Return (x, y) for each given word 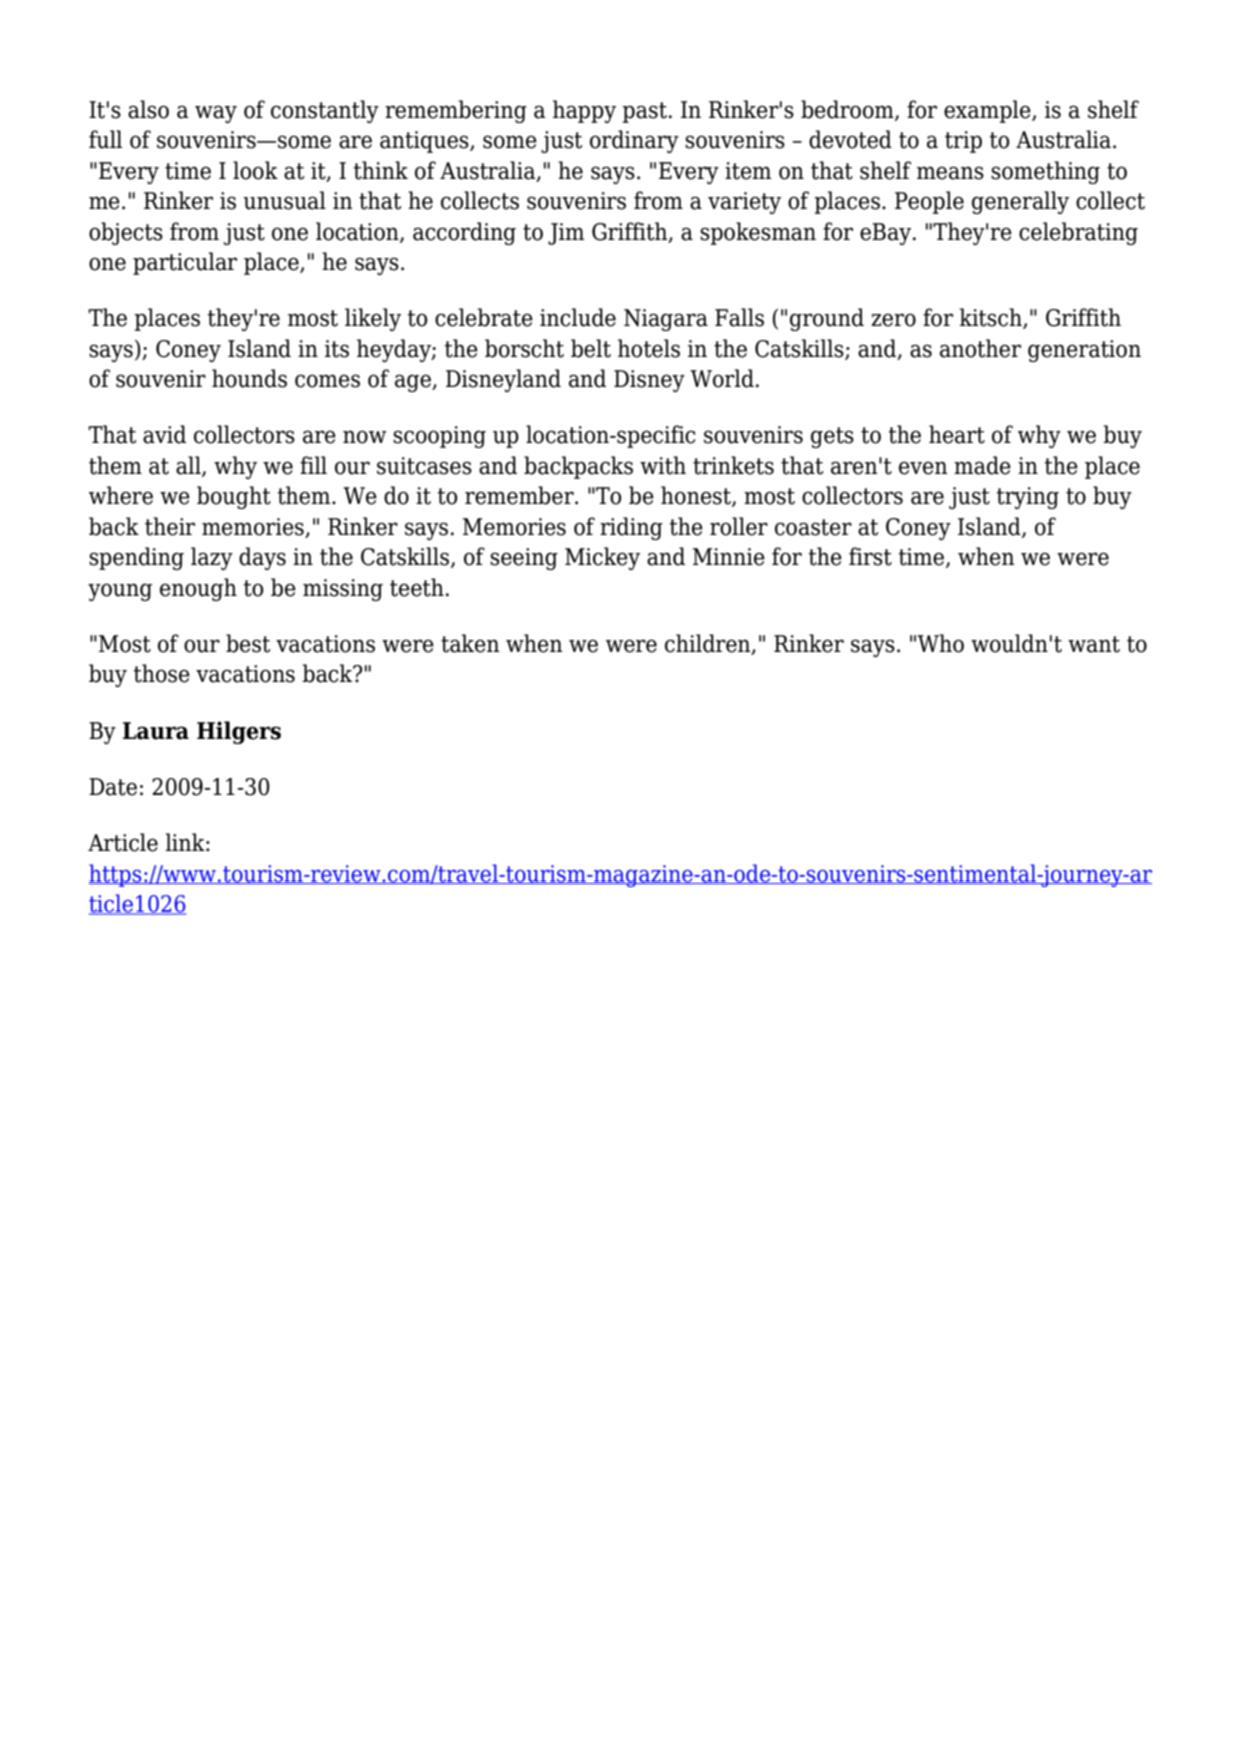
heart (957, 434)
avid (164, 434)
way (216, 114)
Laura (156, 731)
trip (963, 142)
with (663, 465)
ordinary (634, 141)
